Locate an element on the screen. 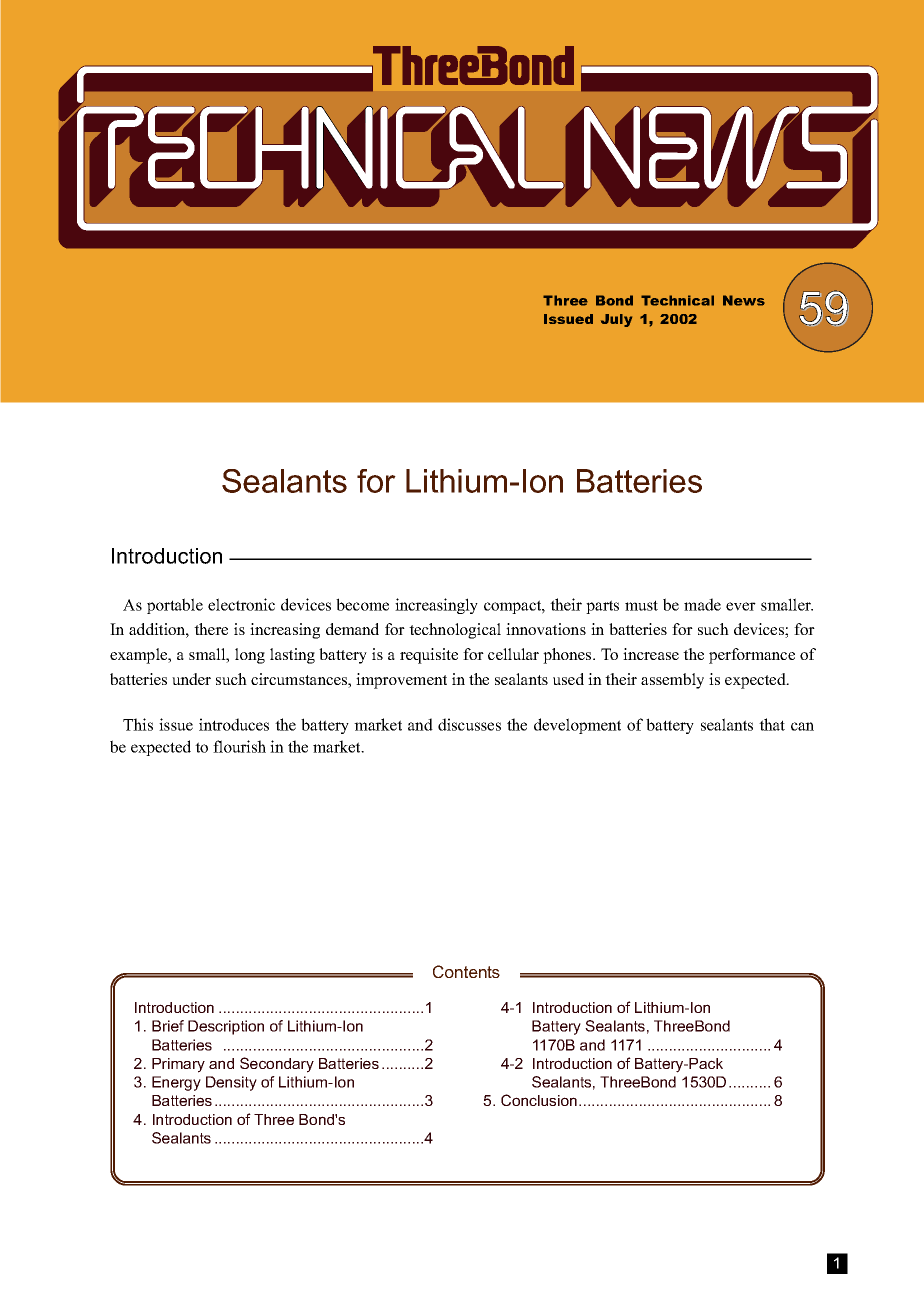  technological is located at coordinates (455, 631).
